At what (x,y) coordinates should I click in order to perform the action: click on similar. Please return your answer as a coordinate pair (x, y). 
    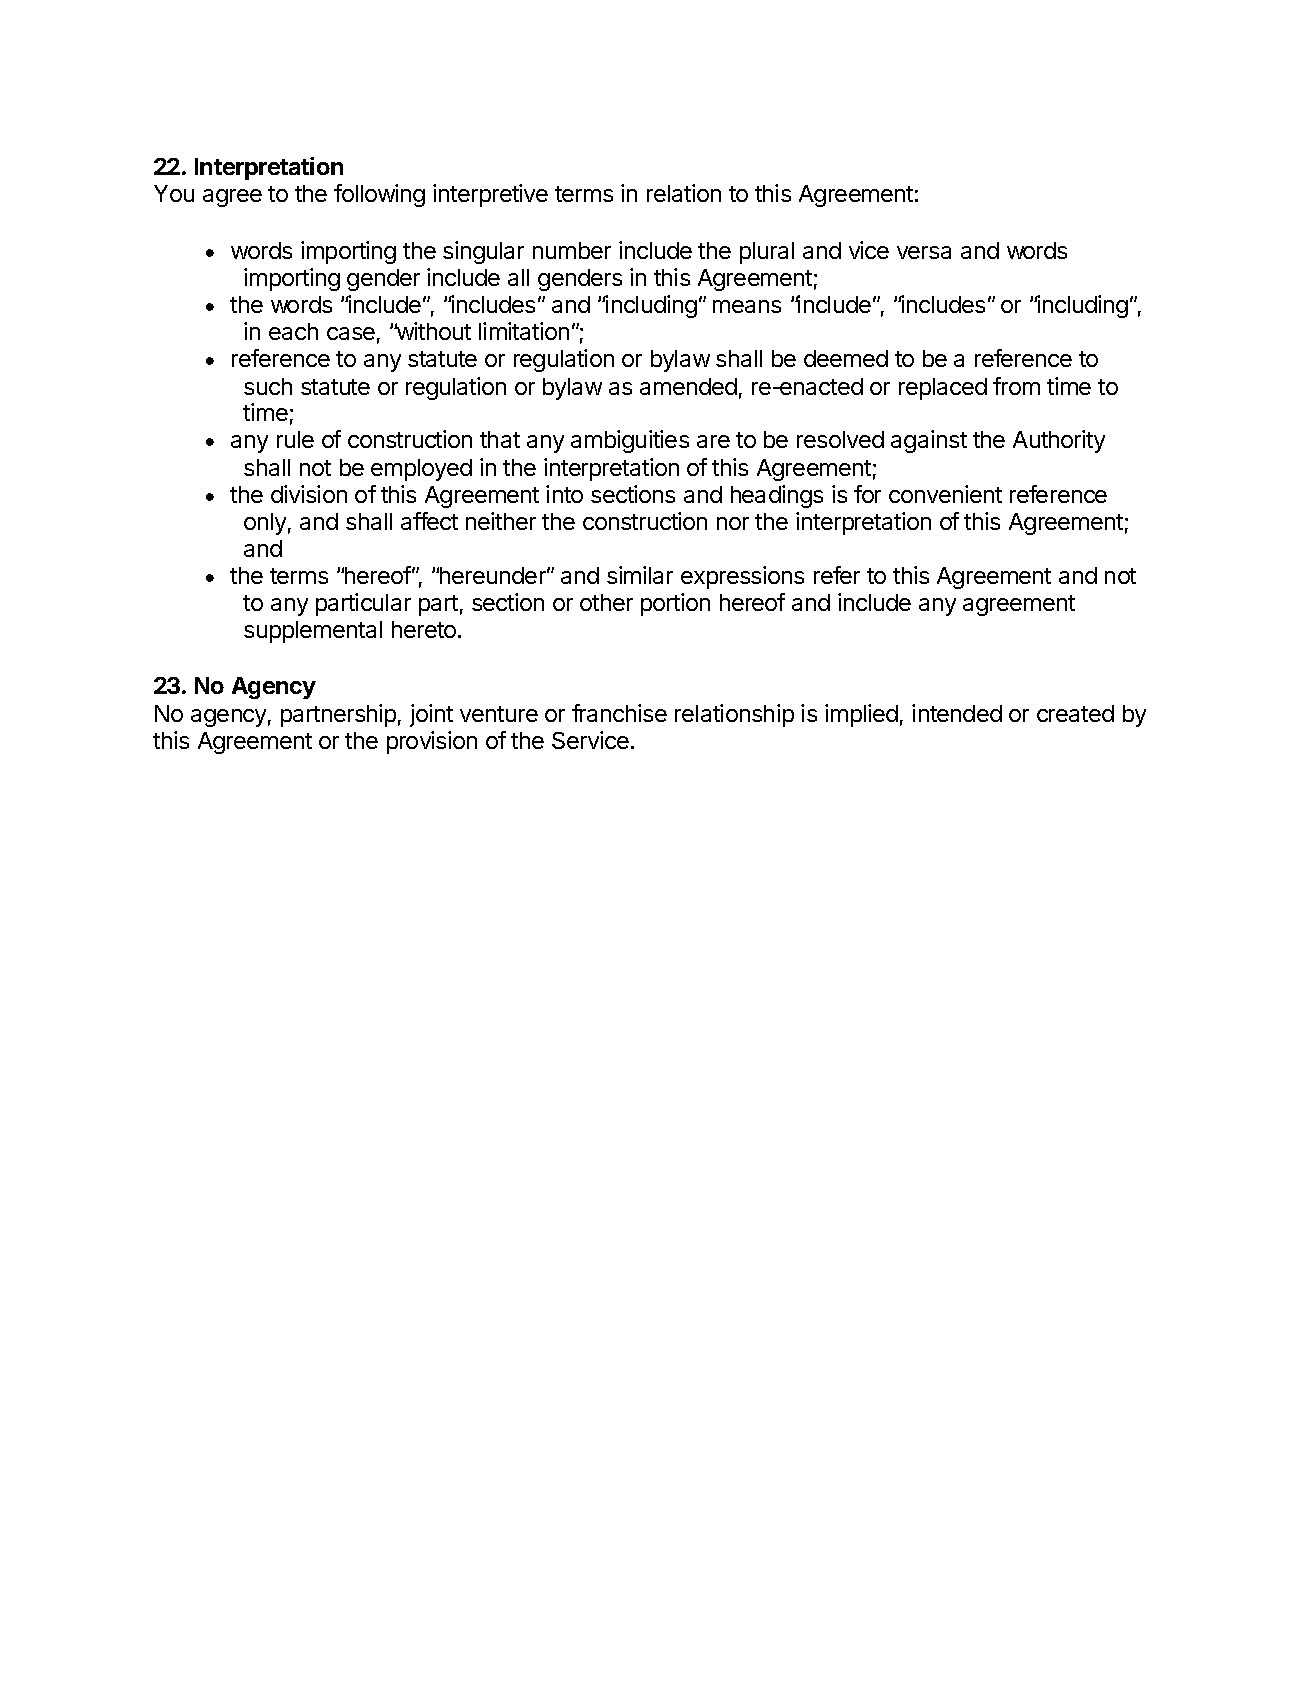
    Looking at the image, I should click on (640, 575).
